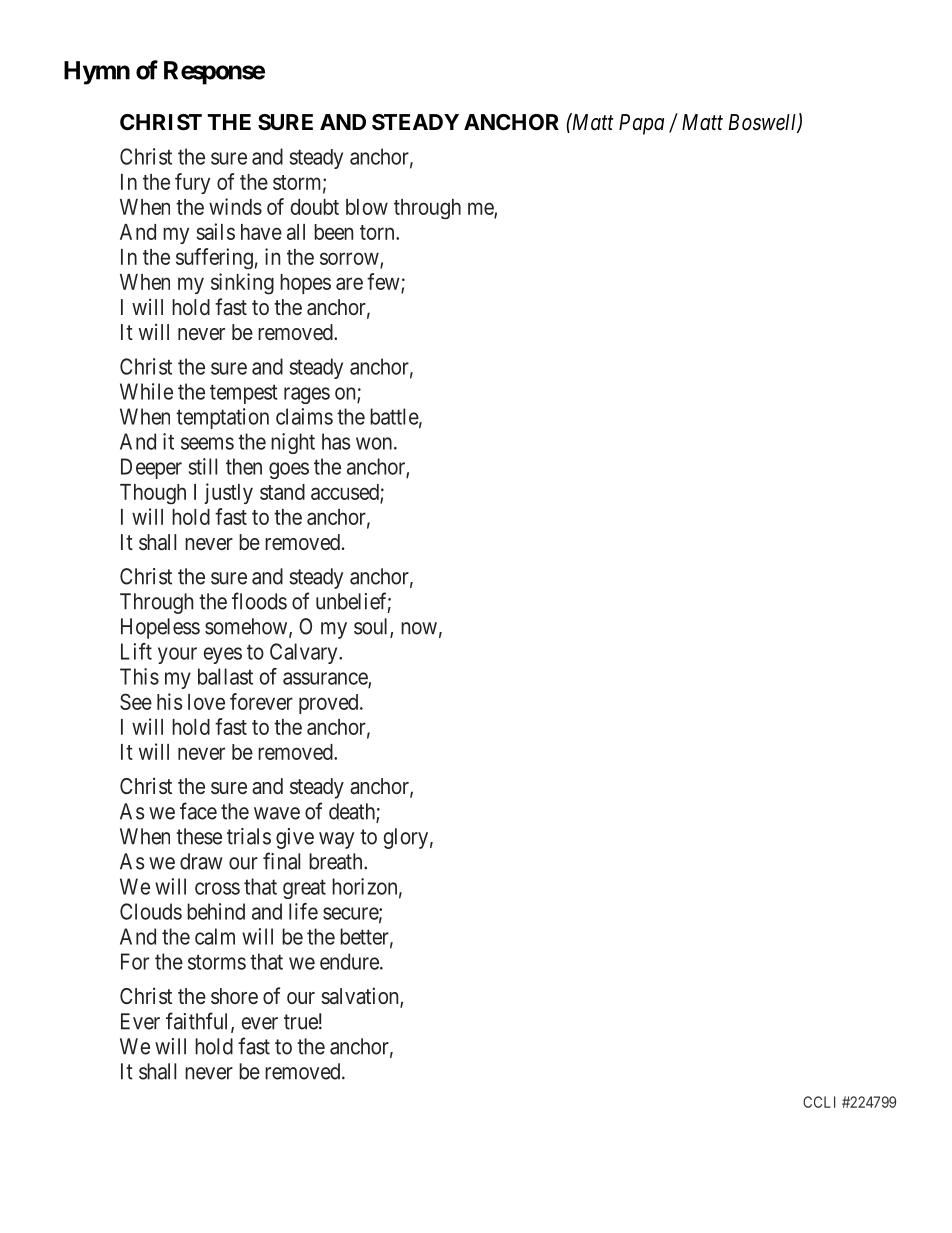 This image has height=1233, width=952. What do you see at coordinates (346, 493) in the image?
I see `accused` at bounding box center [346, 493].
